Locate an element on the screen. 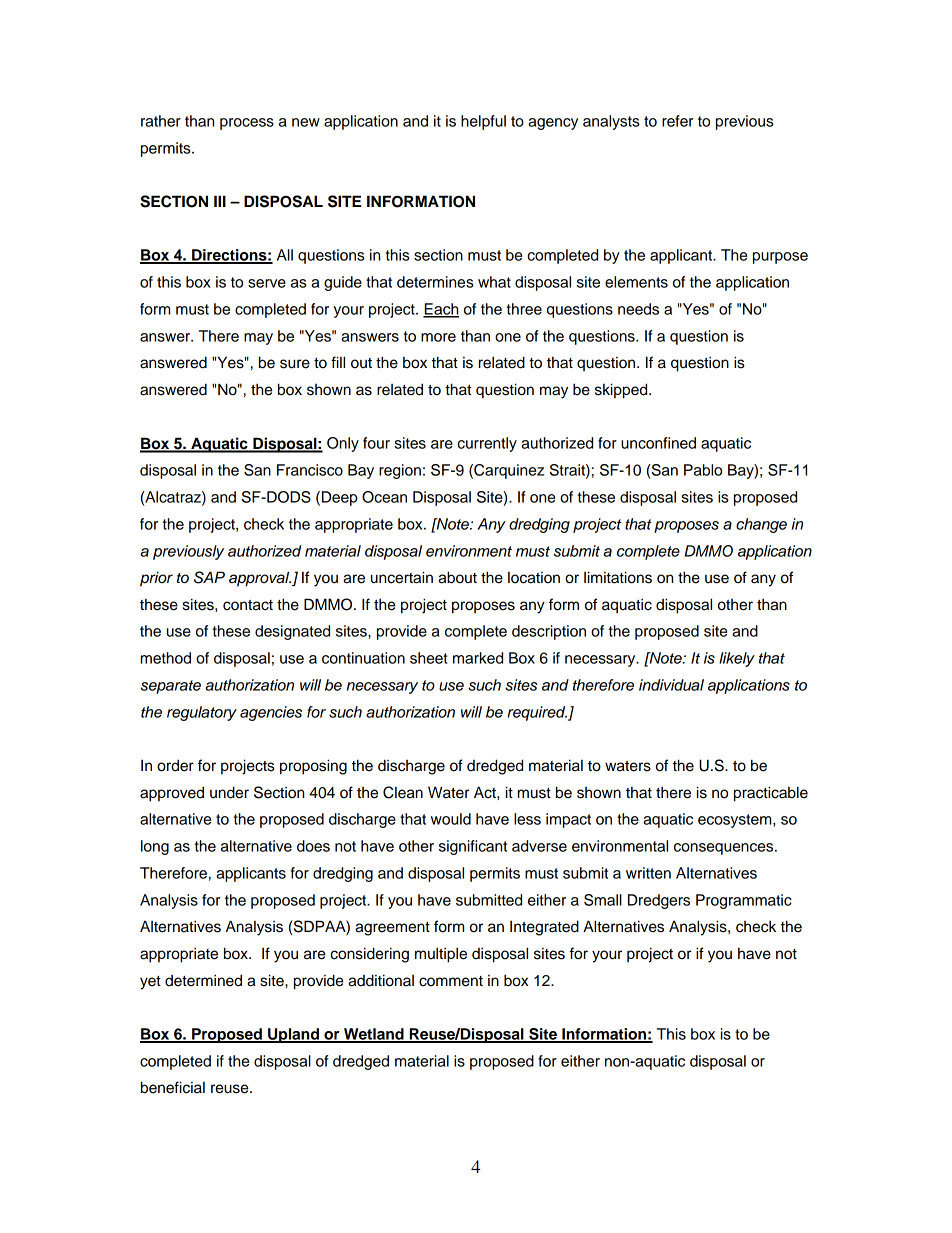  consequences is located at coordinates (725, 849).
